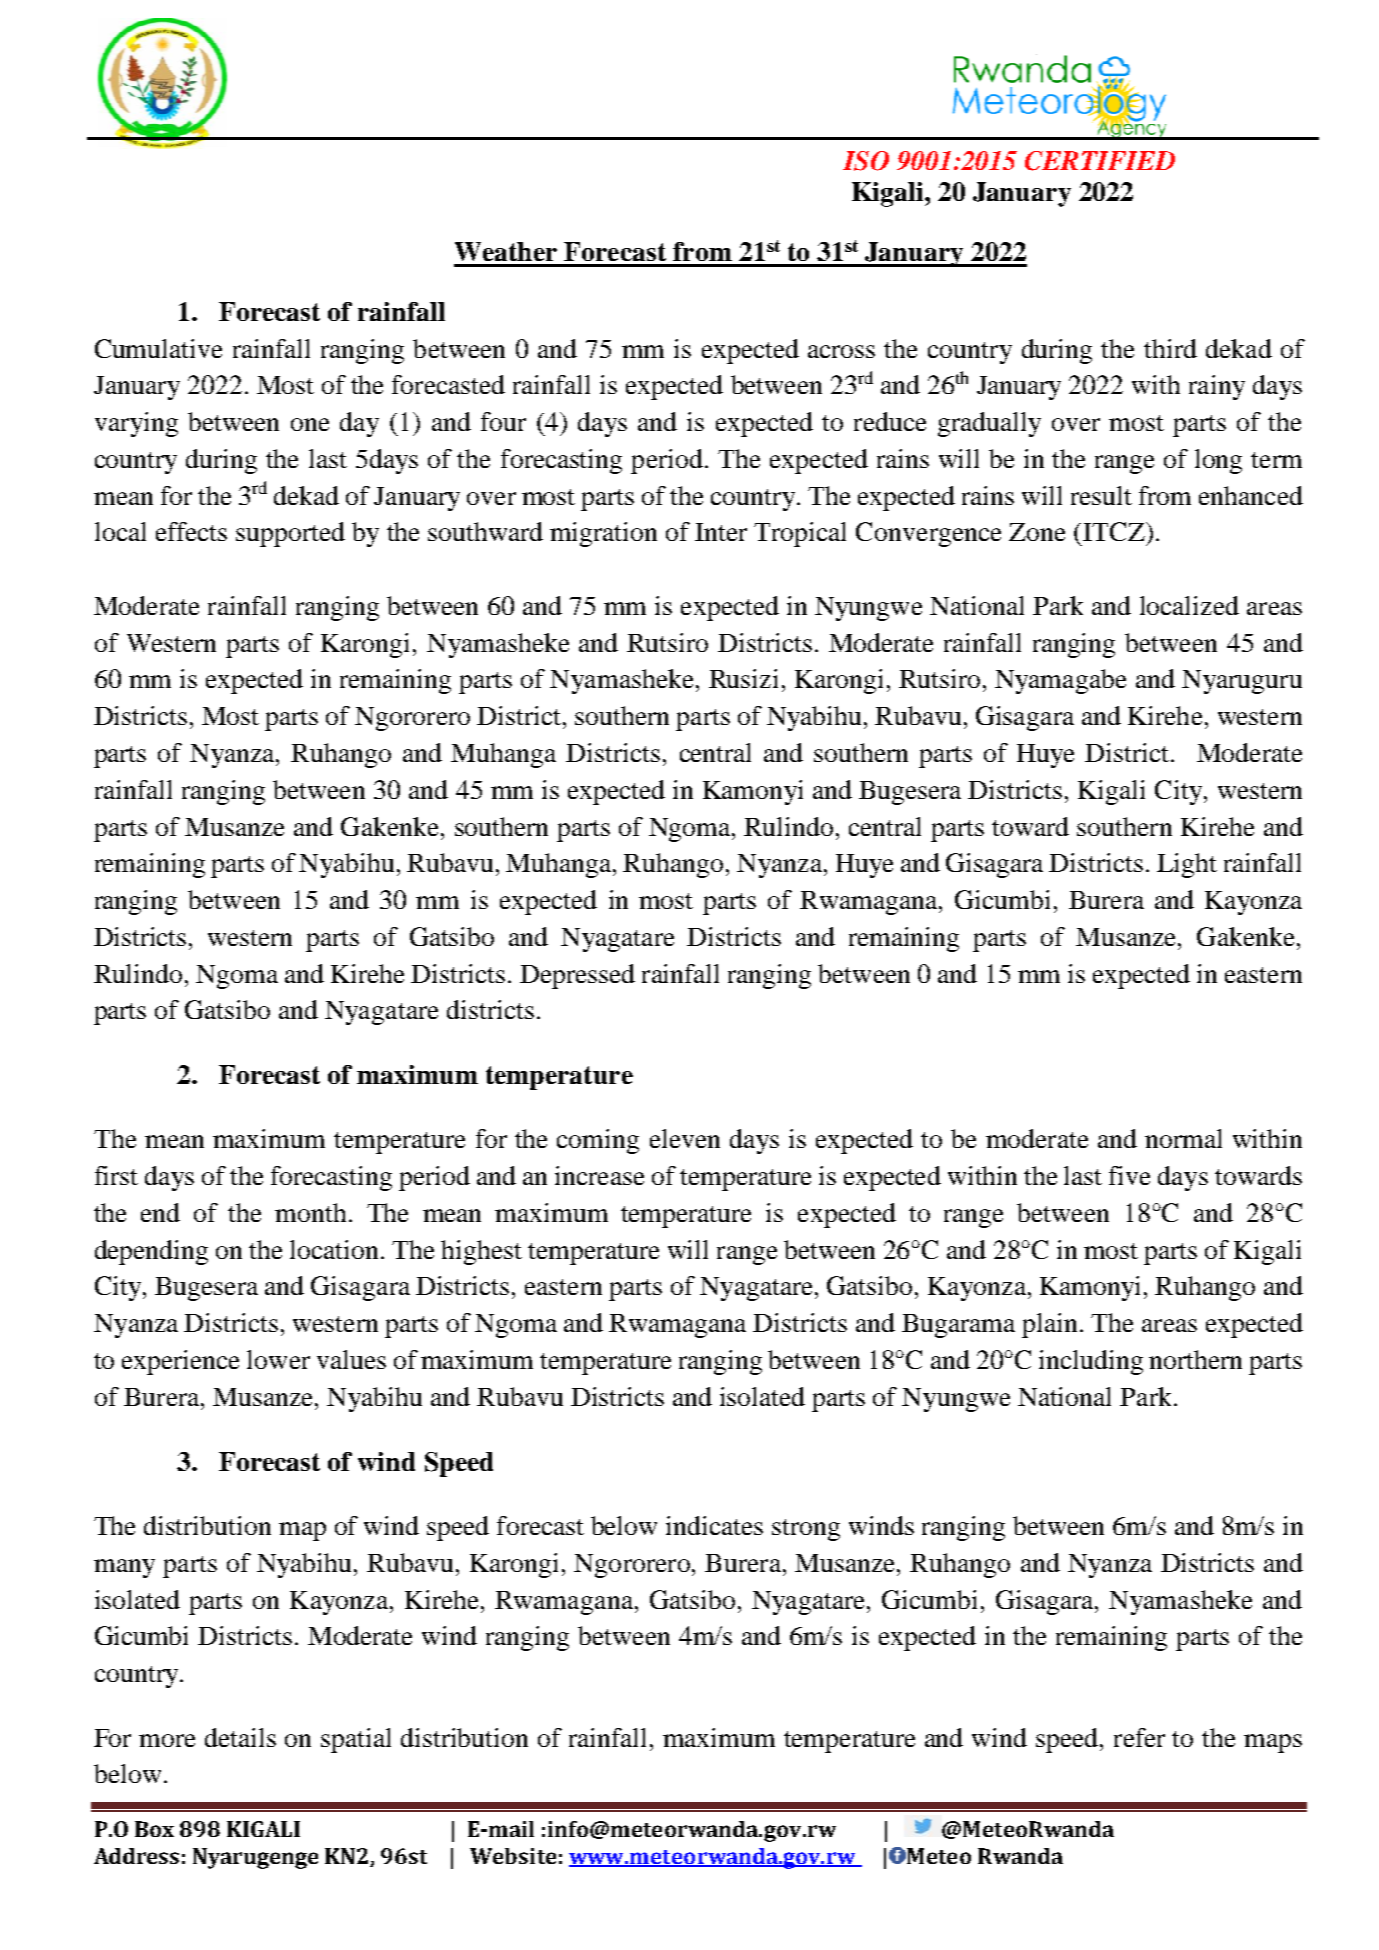  I want to click on Inter, so click(721, 532).
